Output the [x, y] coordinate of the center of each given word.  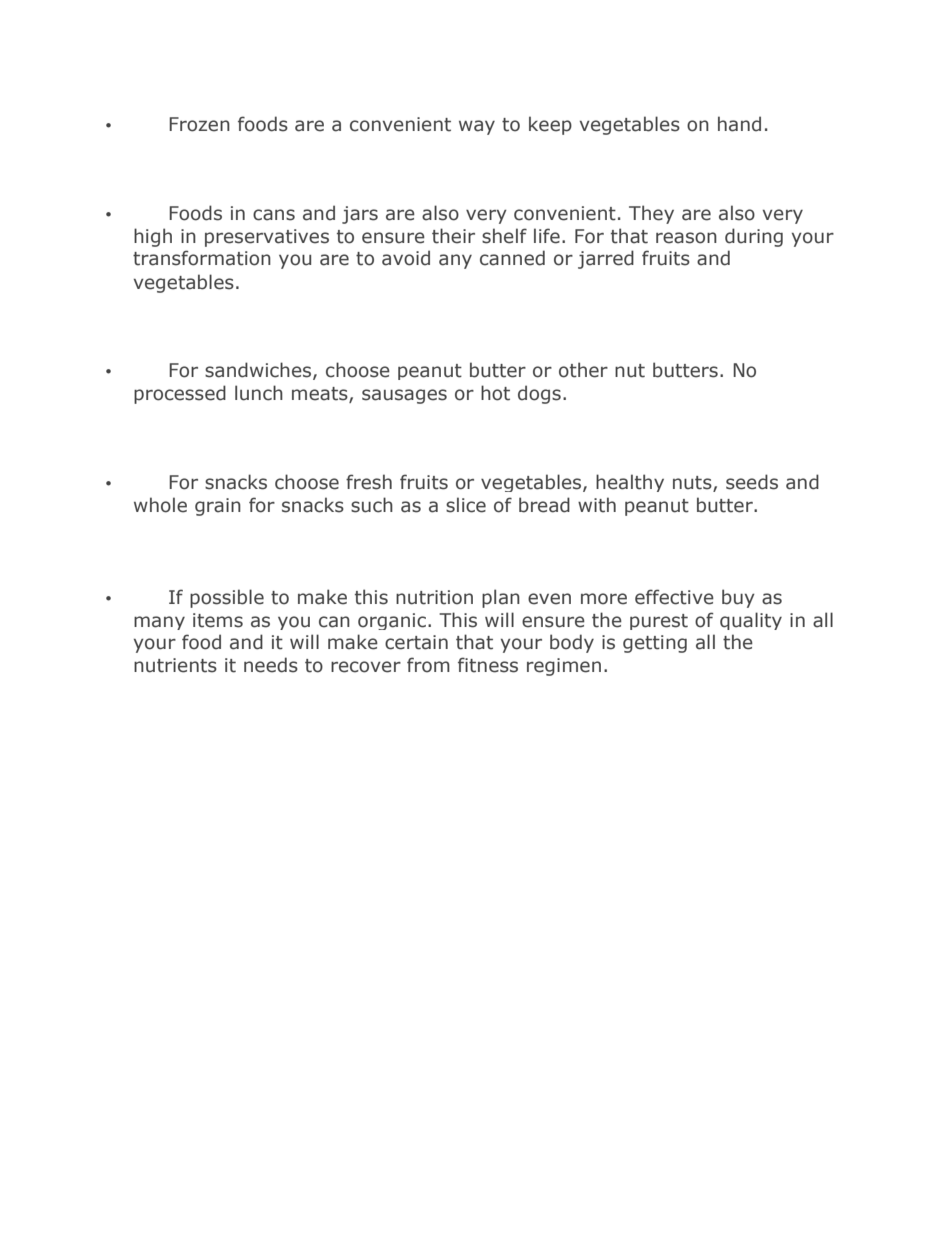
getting [655, 644]
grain [218, 507]
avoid [406, 258]
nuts [693, 484]
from [428, 665]
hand [739, 124]
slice [466, 505]
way [477, 127]
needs [271, 665]
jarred [606, 259]
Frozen [199, 124]
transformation [202, 258]
